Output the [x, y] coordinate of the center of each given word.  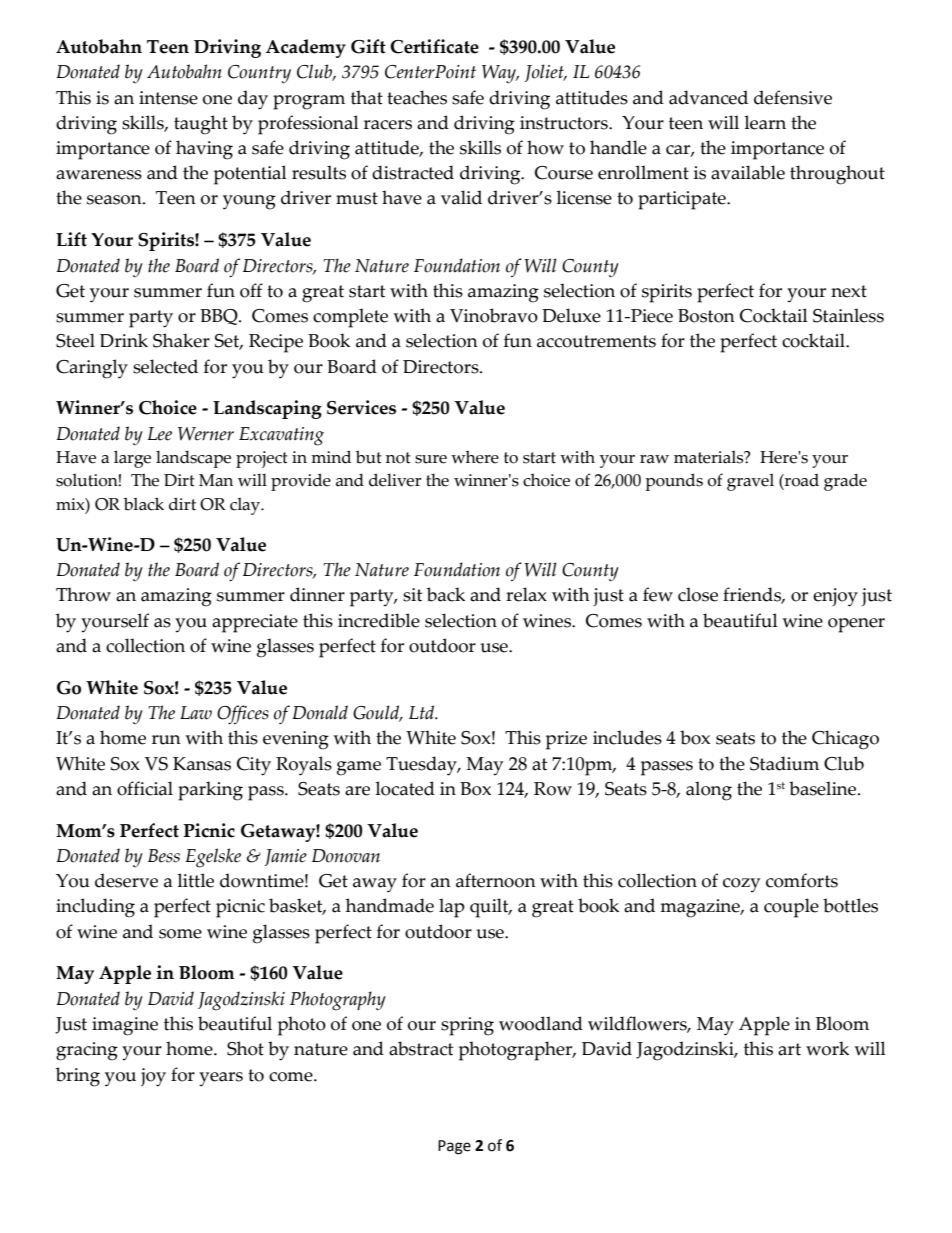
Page [454, 1147]
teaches [417, 97]
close [698, 594]
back [446, 594]
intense [168, 98]
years [221, 1079]
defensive [793, 97]
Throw [83, 594]
